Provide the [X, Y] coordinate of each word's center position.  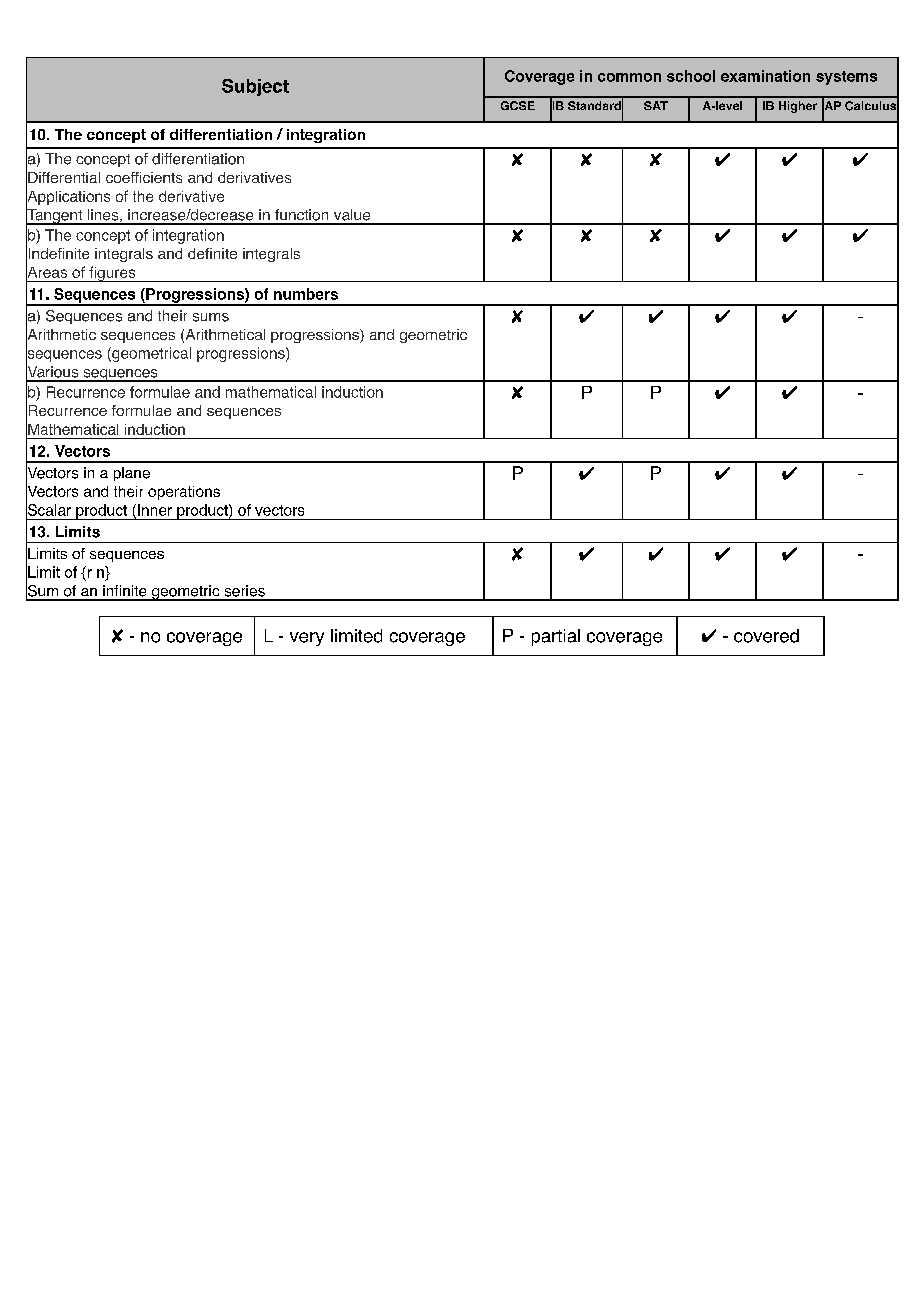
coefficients [144, 177]
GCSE [518, 105]
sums [211, 317]
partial [556, 637]
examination [765, 76]
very [307, 639]
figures [112, 274]
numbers [306, 294]
